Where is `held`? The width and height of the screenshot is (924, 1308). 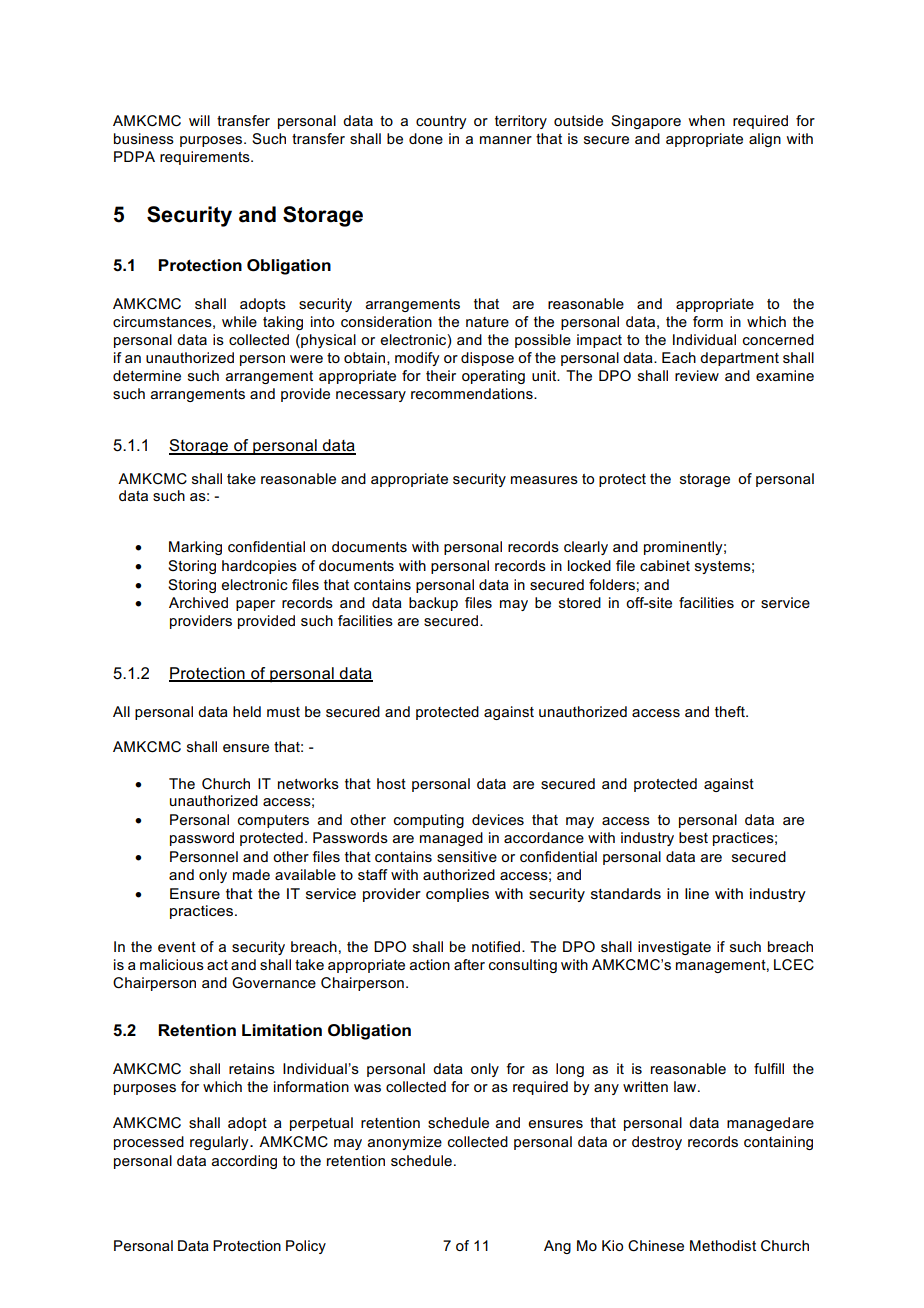
held is located at coordinates (247, 711).
